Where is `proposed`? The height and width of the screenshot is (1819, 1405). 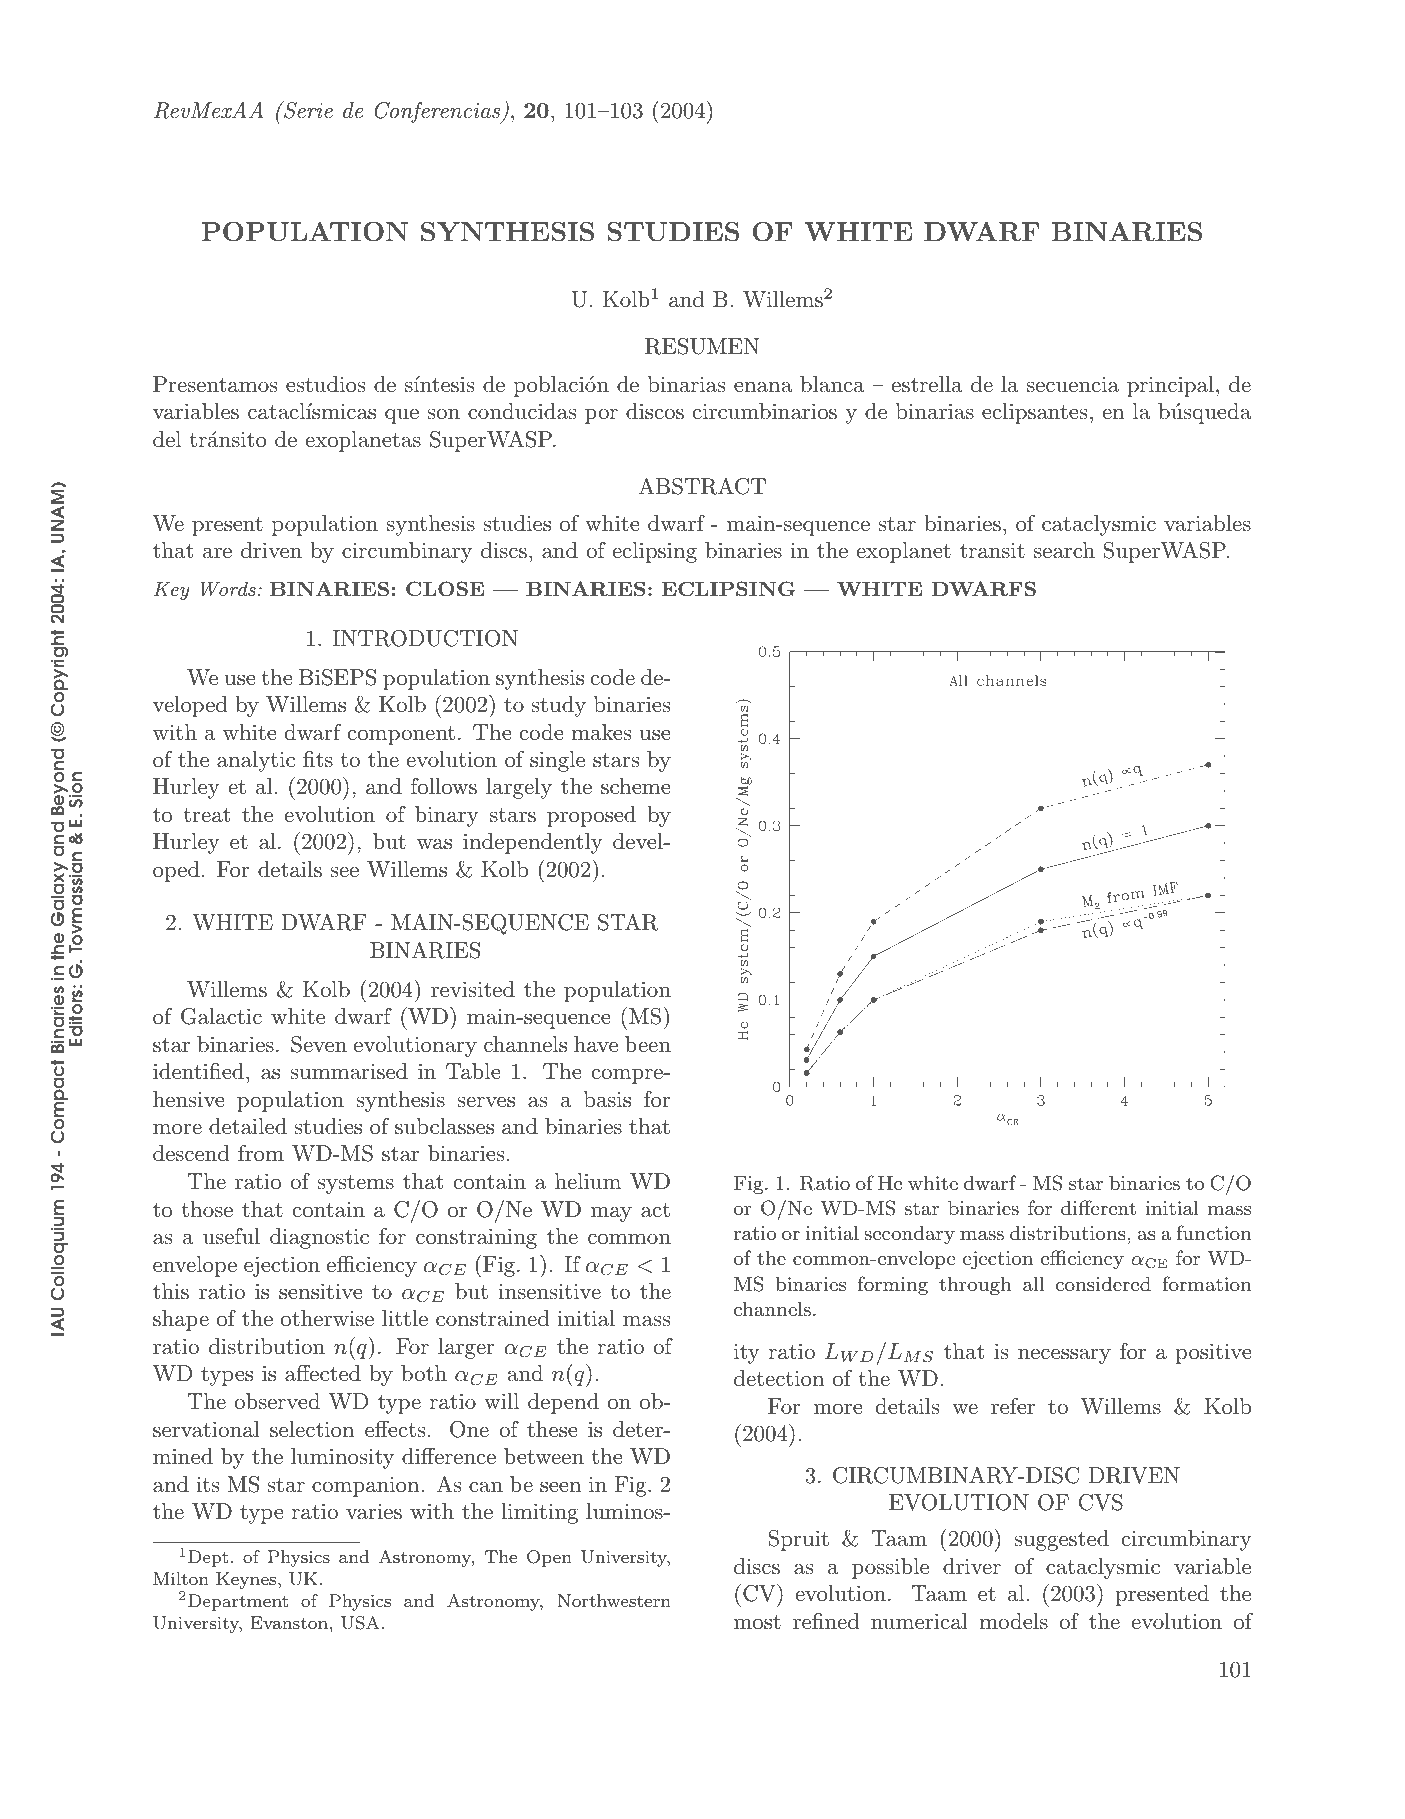
proposed is located at coordinates (591, 816).
